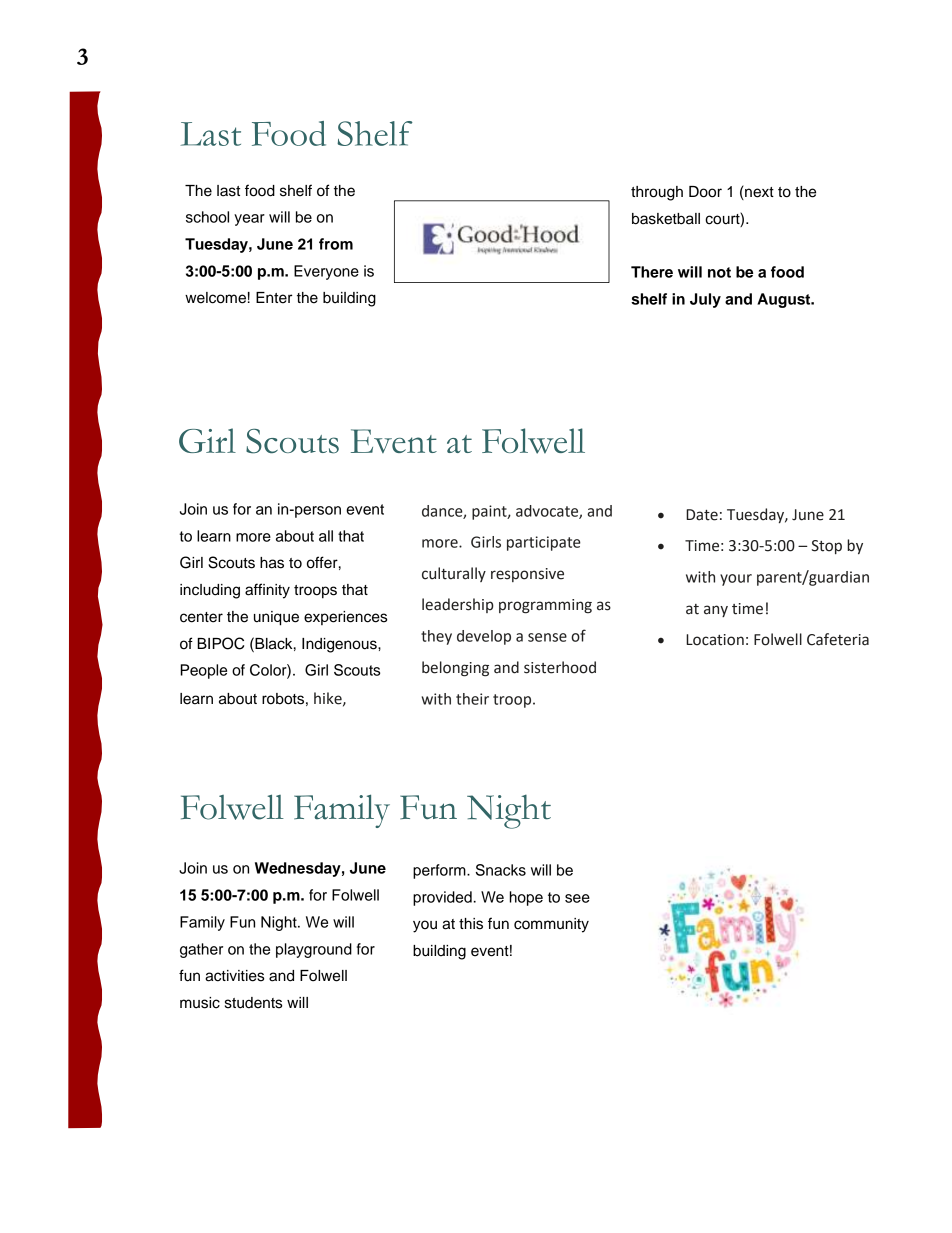 Image resolution: width=952 pixels, height=1233 pixels. What do you see at coordinates (215, 298) in the screenshot?
I see `welcome` at bounding box center [215, 298].
